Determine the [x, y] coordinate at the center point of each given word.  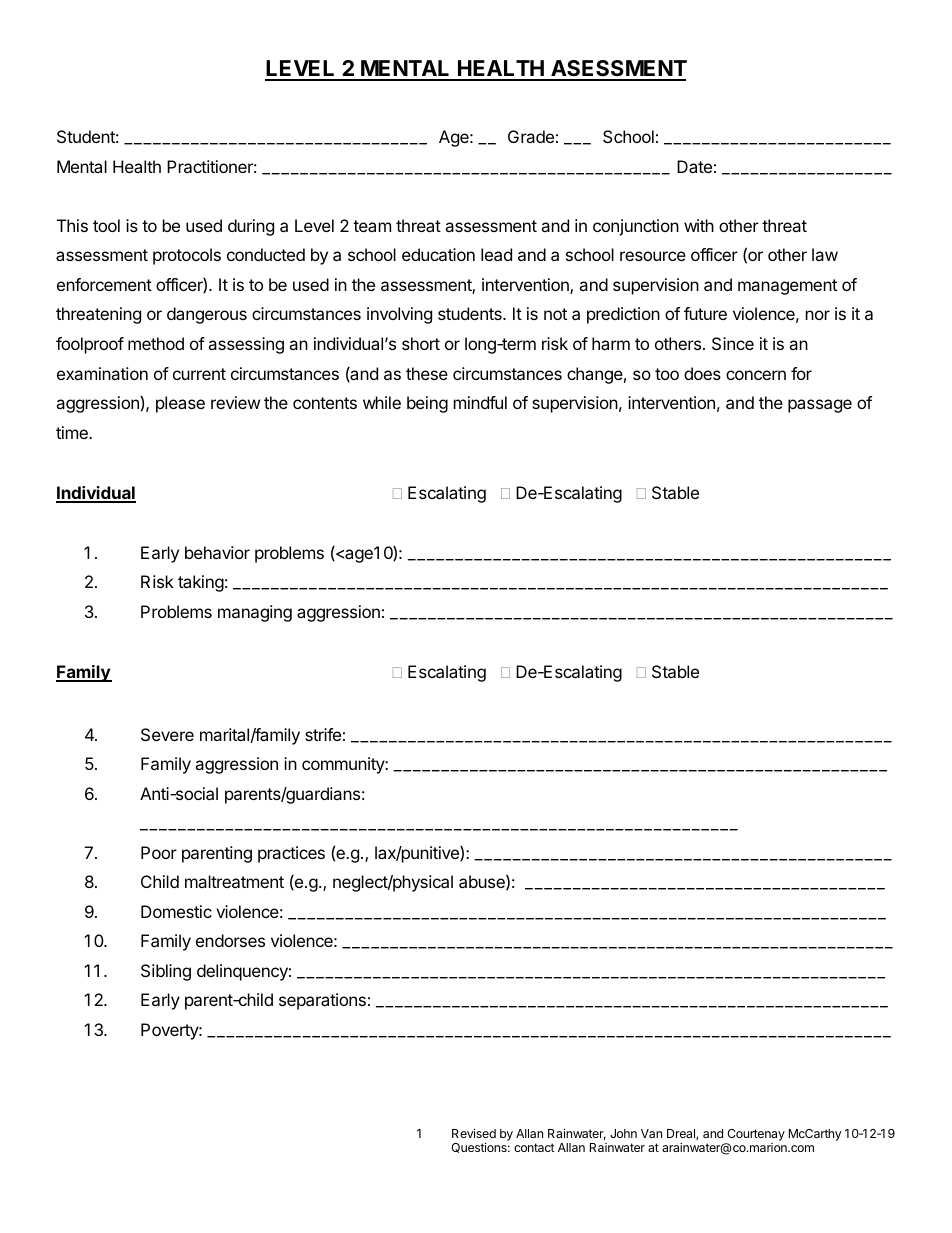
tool [106, 225]
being [427, 404]
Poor [159, 852]
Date [694, 166]
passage [820, 406]
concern [756, 375]
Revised [474, 1133]
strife [323, 734]
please [180, 404]
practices [291, 854]
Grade [531, 136]
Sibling [166, 972]
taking [201, 583]
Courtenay [755, 1136]
